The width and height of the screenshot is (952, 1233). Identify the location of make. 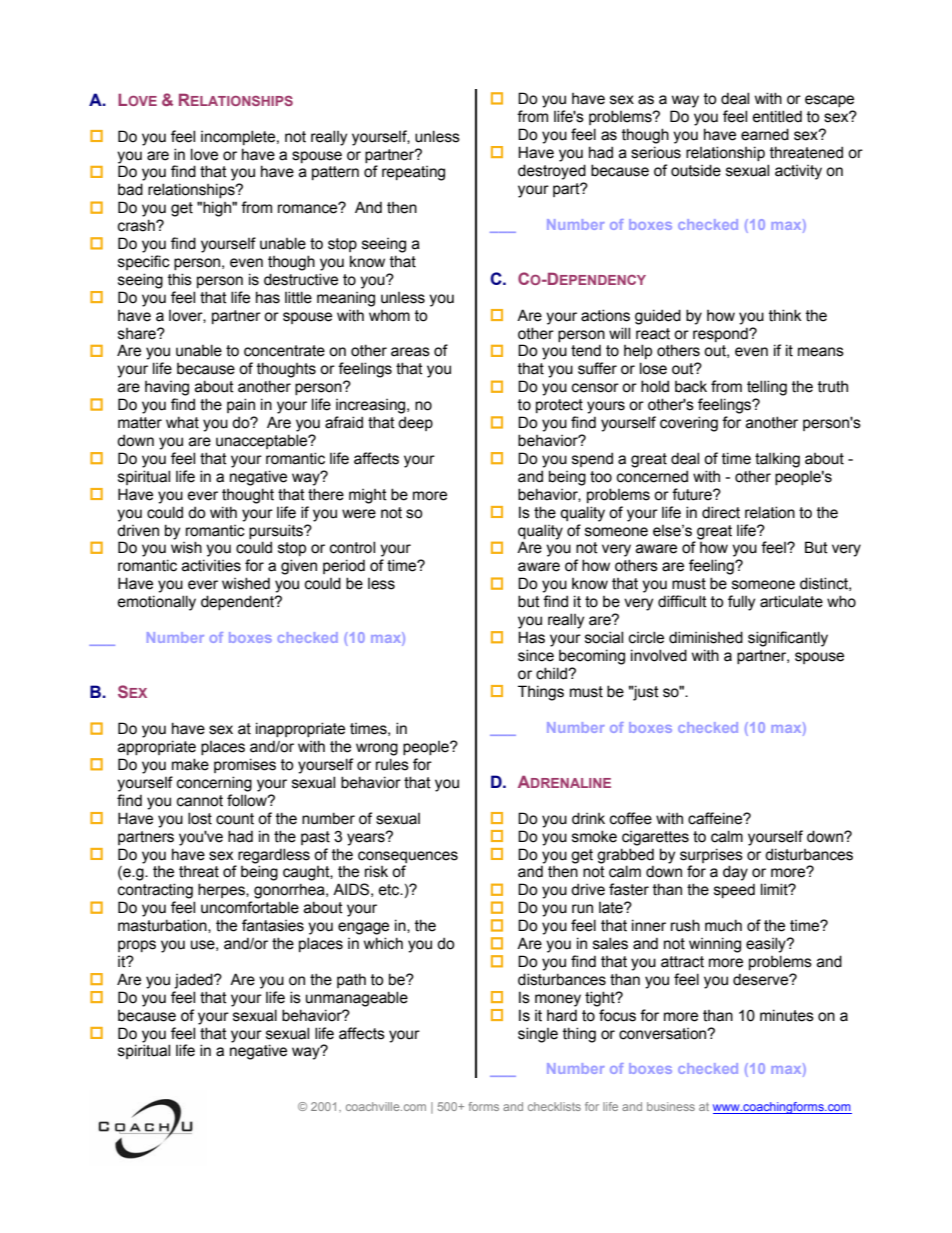
(190, 764).
